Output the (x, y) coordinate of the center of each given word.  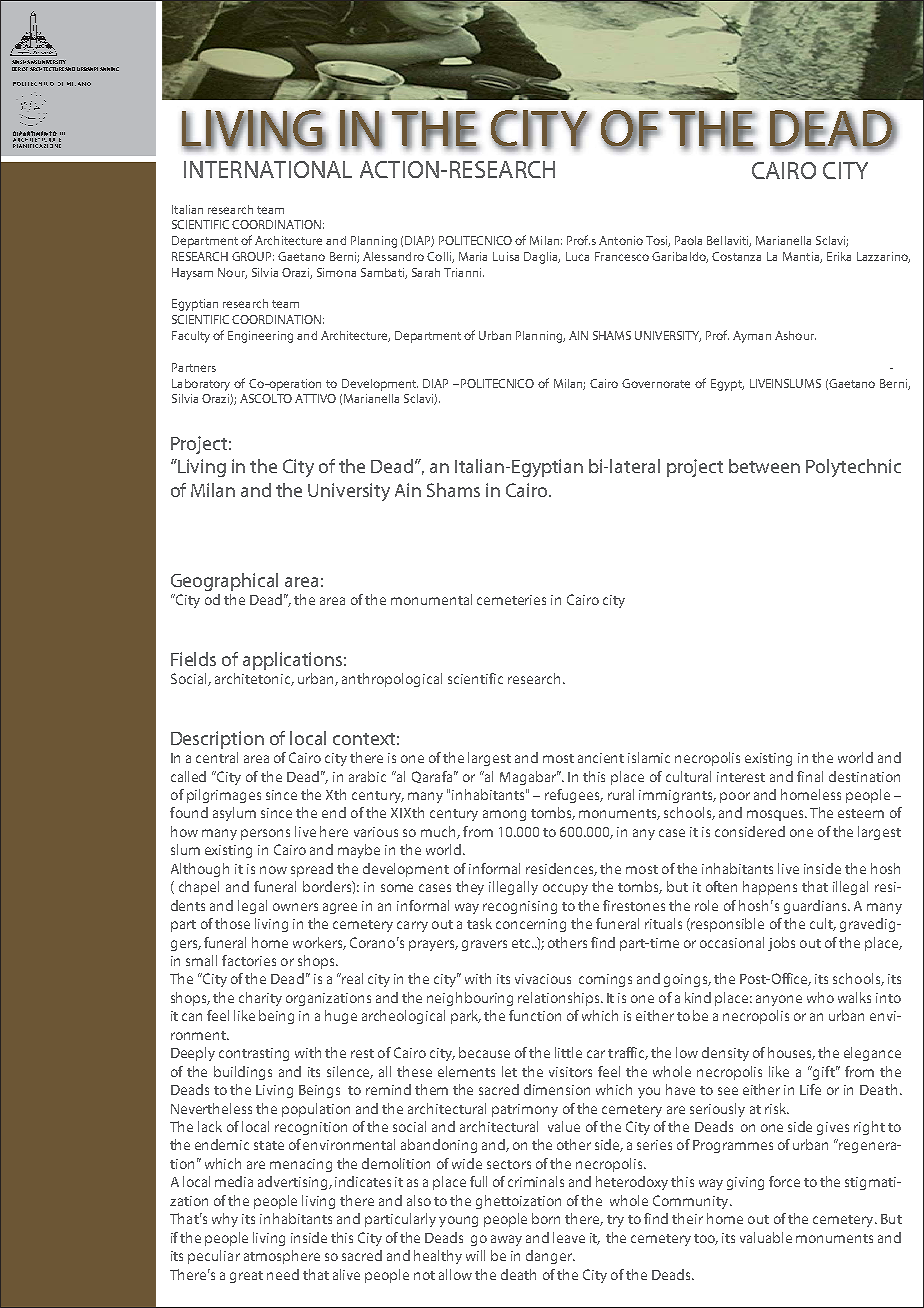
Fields (193, 659)
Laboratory (201, 385)
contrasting (254, 1054)
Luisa (506, 256)
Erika (839, 256)
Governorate (656, 383)
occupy (565, 889)
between (764, 466)
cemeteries (511, 600)
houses (791, 1053)
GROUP (253, 256)
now (273, 870)
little (568, 1052)
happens (770, 888)
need (283, 1274)
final (810, 776)
